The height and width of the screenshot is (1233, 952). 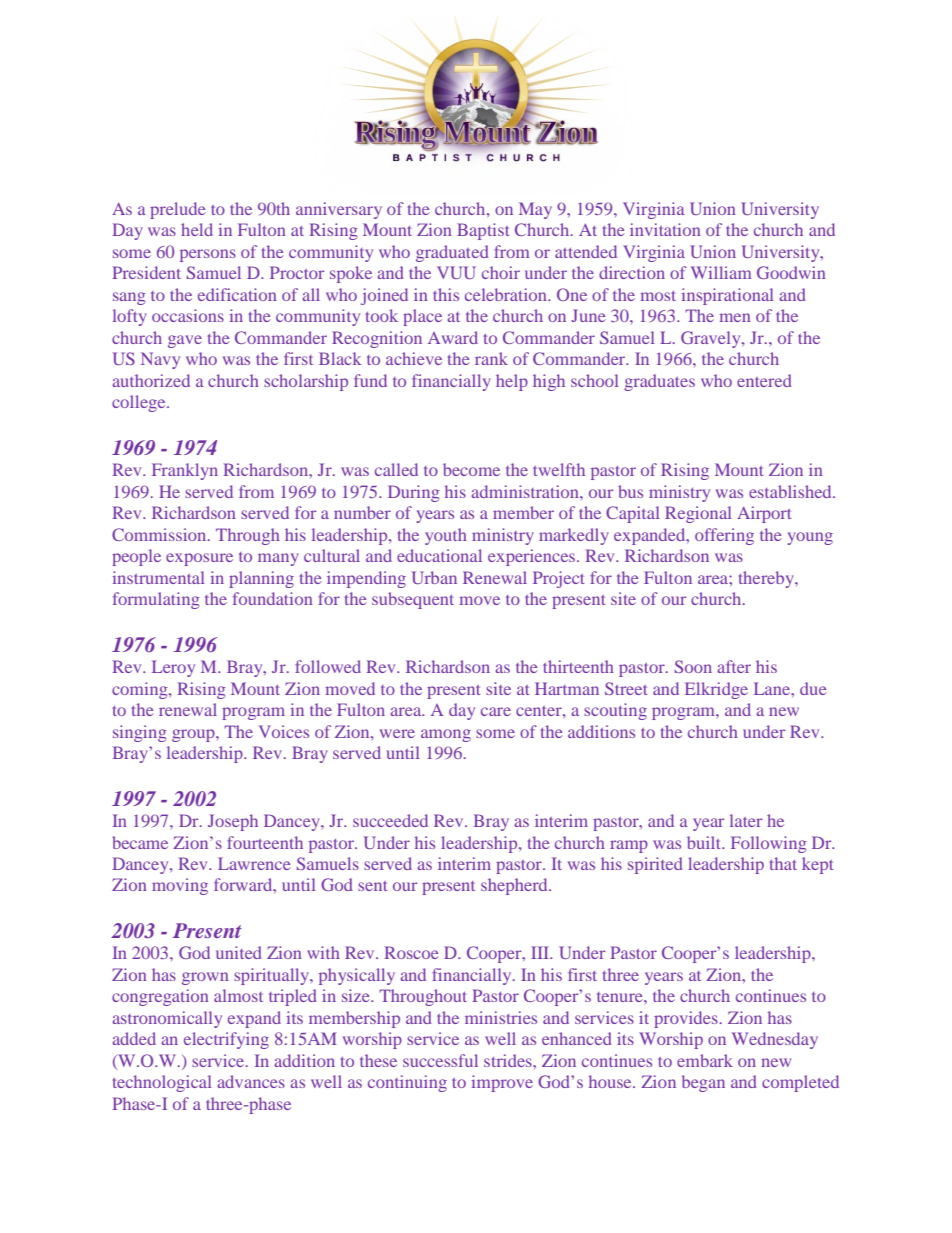 I want to click on Lawrence, so click(x=254, y=863).
